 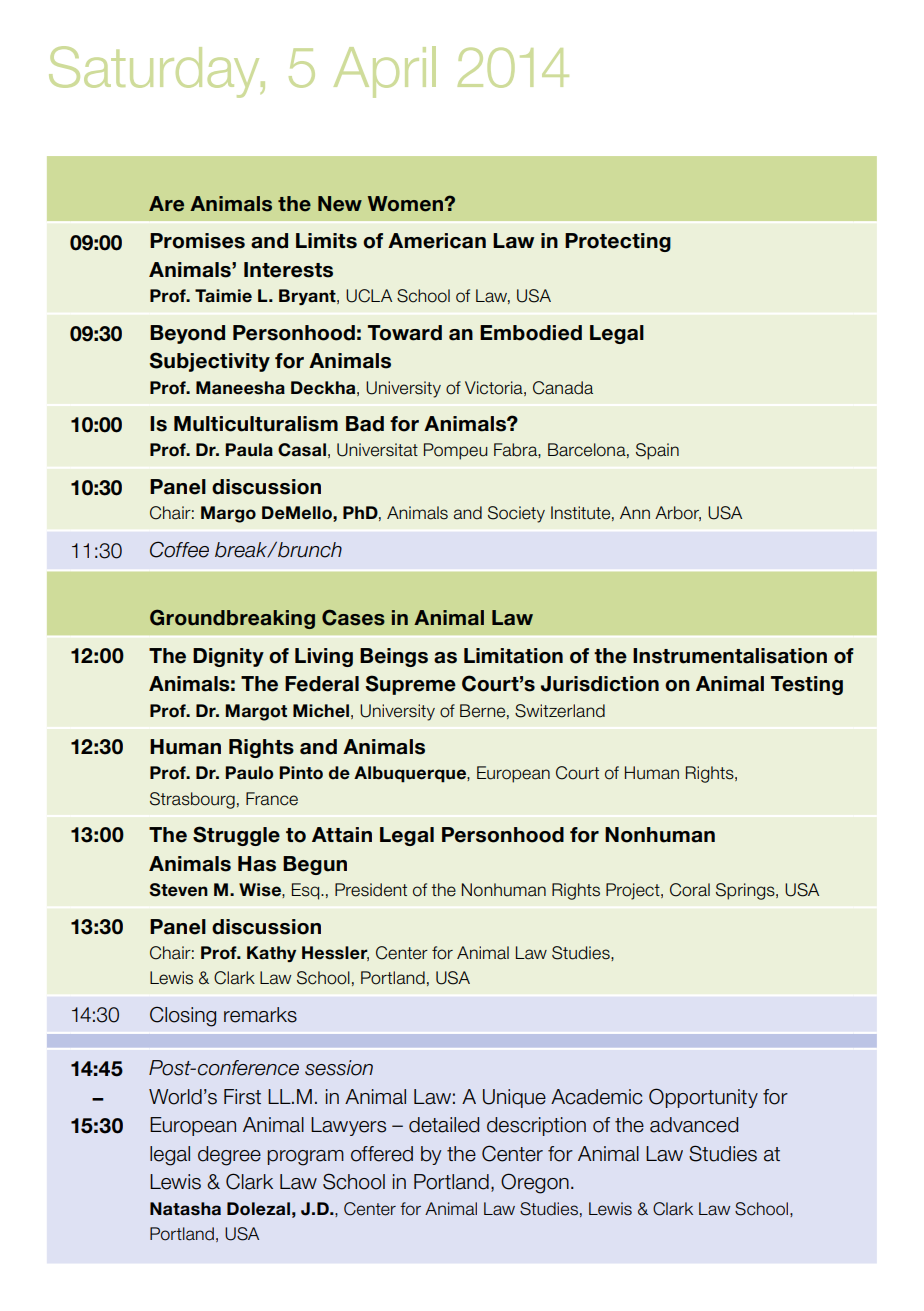 I want to click on April, so click(x=385, y=72).
